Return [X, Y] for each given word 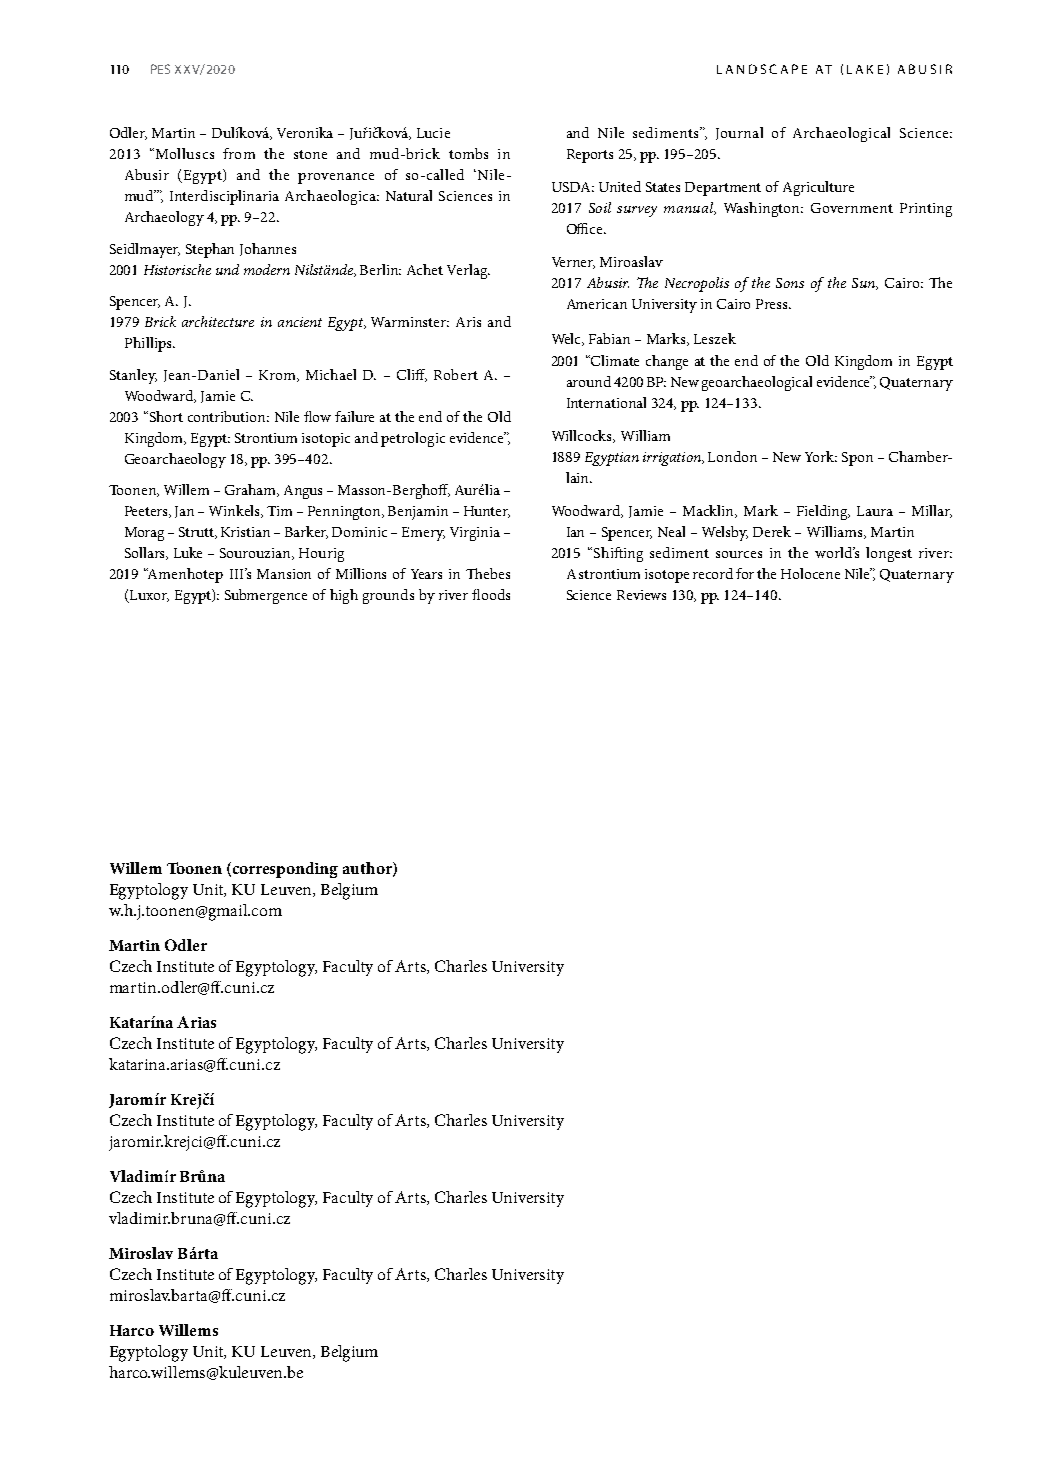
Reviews [641, 595]
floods [491, 594]
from [239, 153]
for [745, 573]
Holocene [810, 573]
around [589, 381]
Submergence [266, 596]
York [821, 456]
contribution [228, 416]
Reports [590, 156]
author [368, 869]
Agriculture [818, 188]
